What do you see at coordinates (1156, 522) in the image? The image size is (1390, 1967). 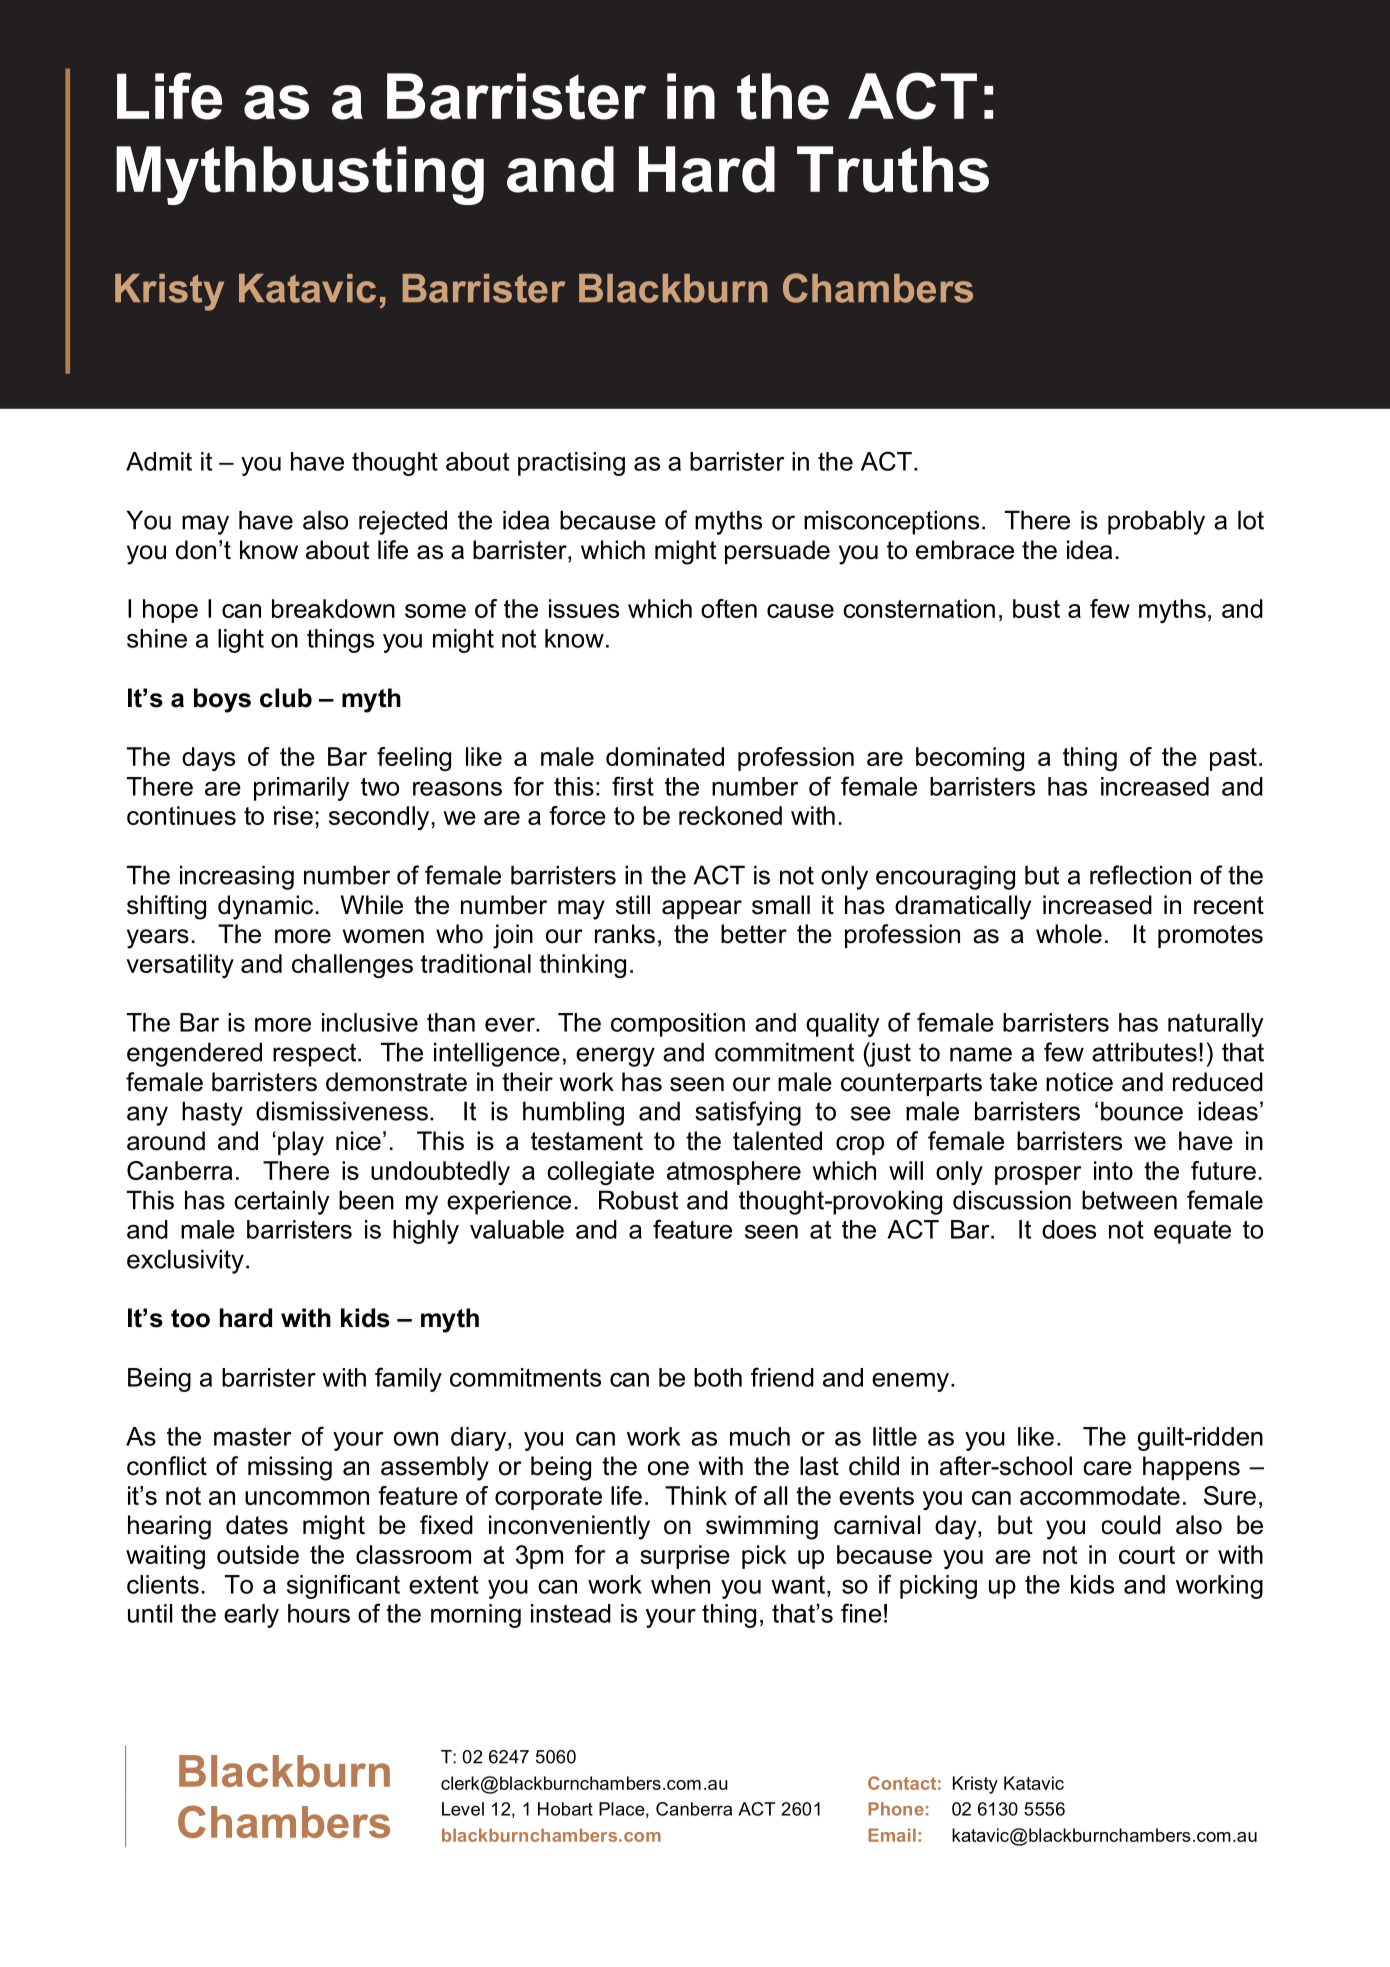 I see `probably` at bounding box center [1156, 522].
